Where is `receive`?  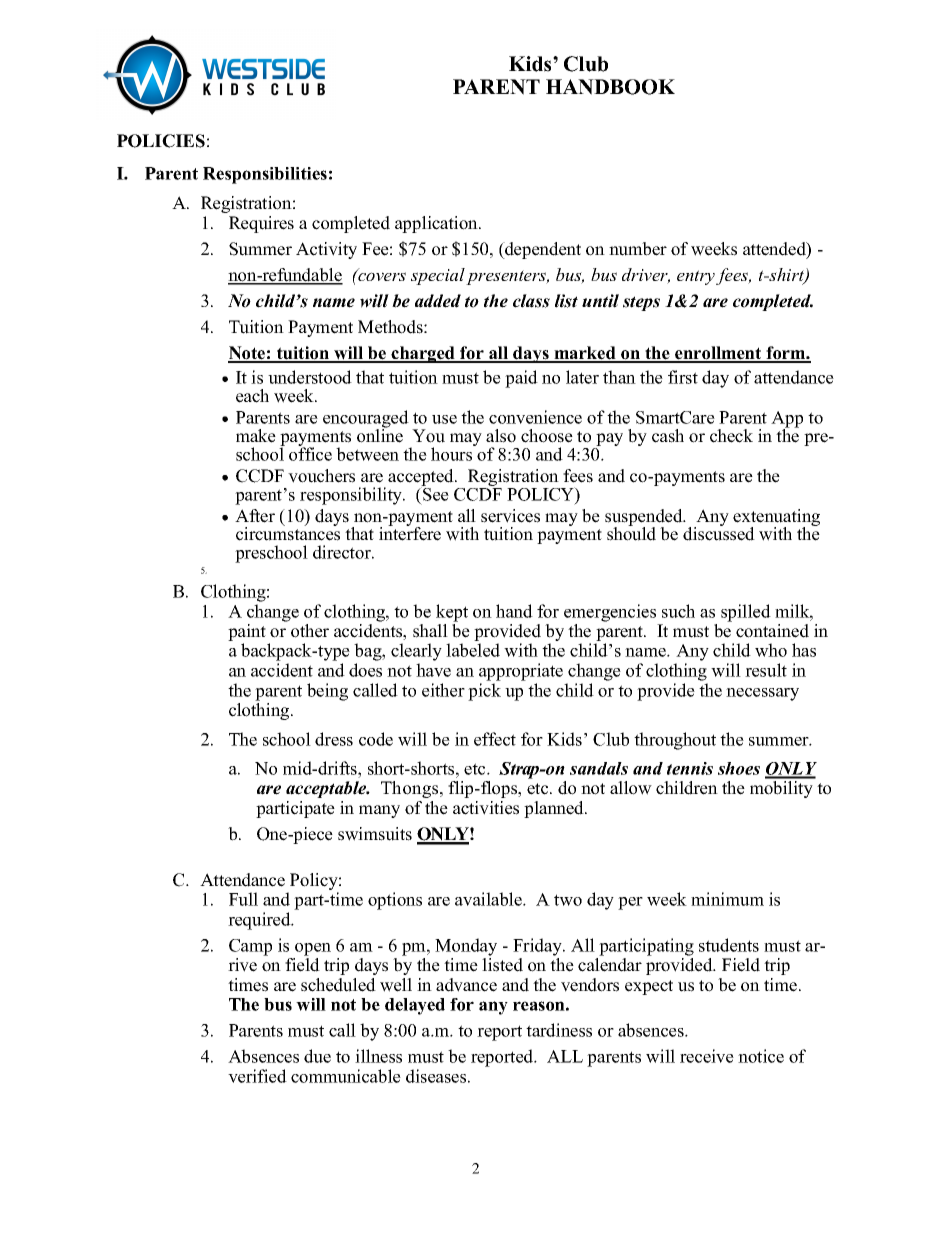 receive is located at coordinates (707, 1056).
